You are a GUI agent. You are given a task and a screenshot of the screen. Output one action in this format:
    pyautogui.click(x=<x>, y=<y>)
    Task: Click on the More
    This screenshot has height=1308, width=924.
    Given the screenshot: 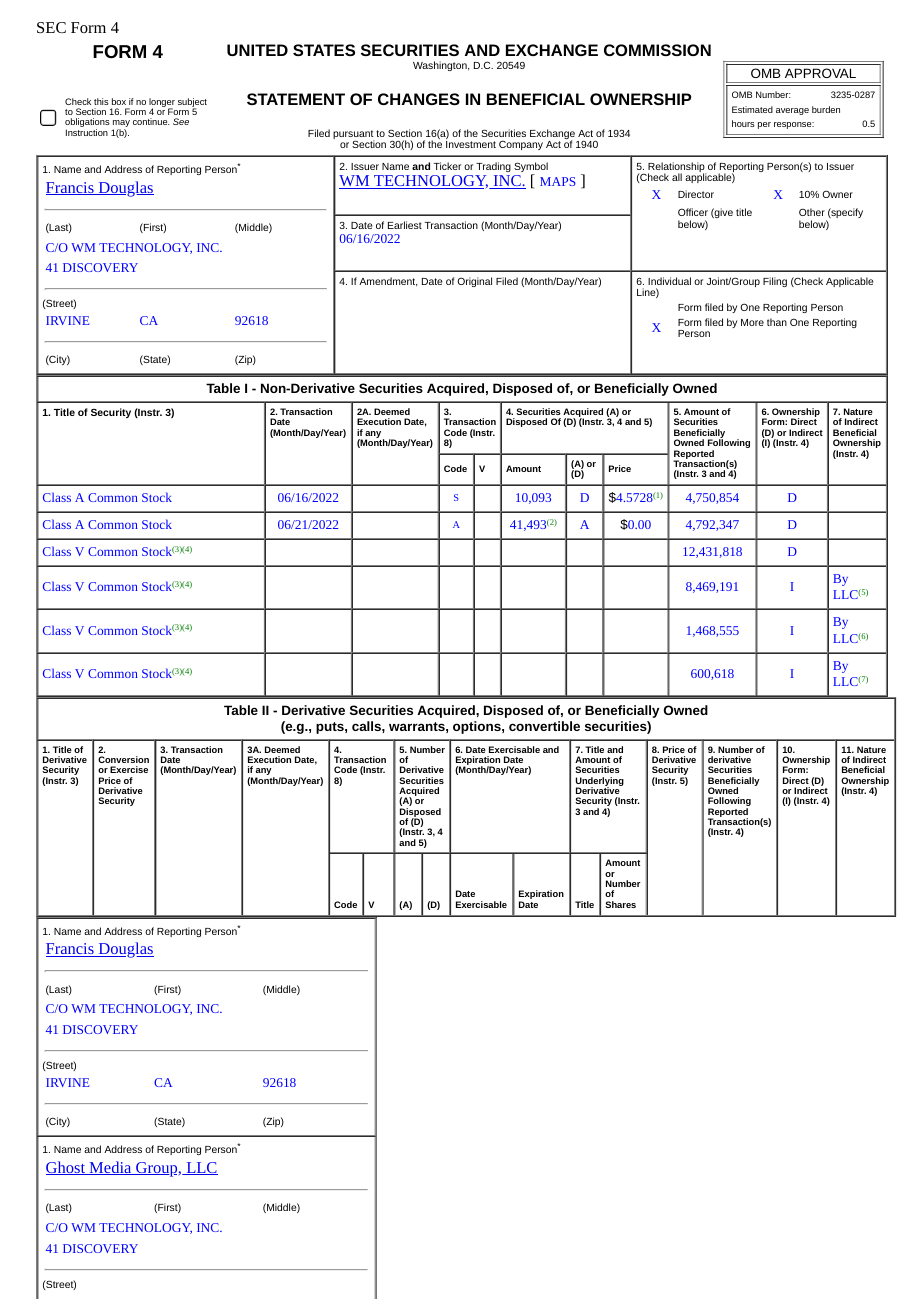 What is the action you would take?
    pyautogui.click(x=752, y=322)
